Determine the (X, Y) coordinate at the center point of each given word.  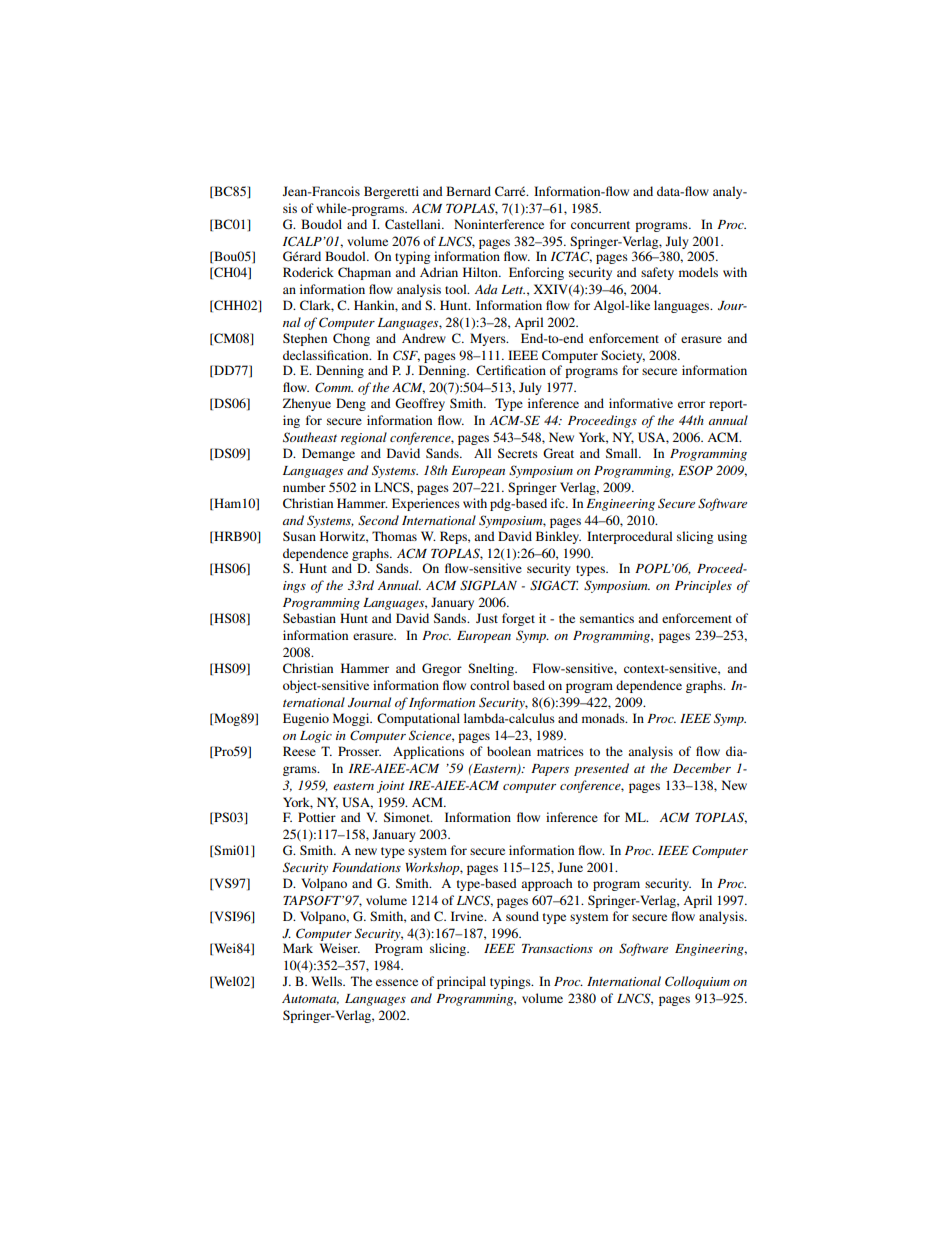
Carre (511, 191)
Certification (511, 370)
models (698, 272)
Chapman (364, 273)
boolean (509, 751)
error (691, 404)
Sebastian (309, 618)
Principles (703, 586)
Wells (328, 981)
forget (518, 619)
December (702, 768)
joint (391, 787)
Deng (351, 404)
